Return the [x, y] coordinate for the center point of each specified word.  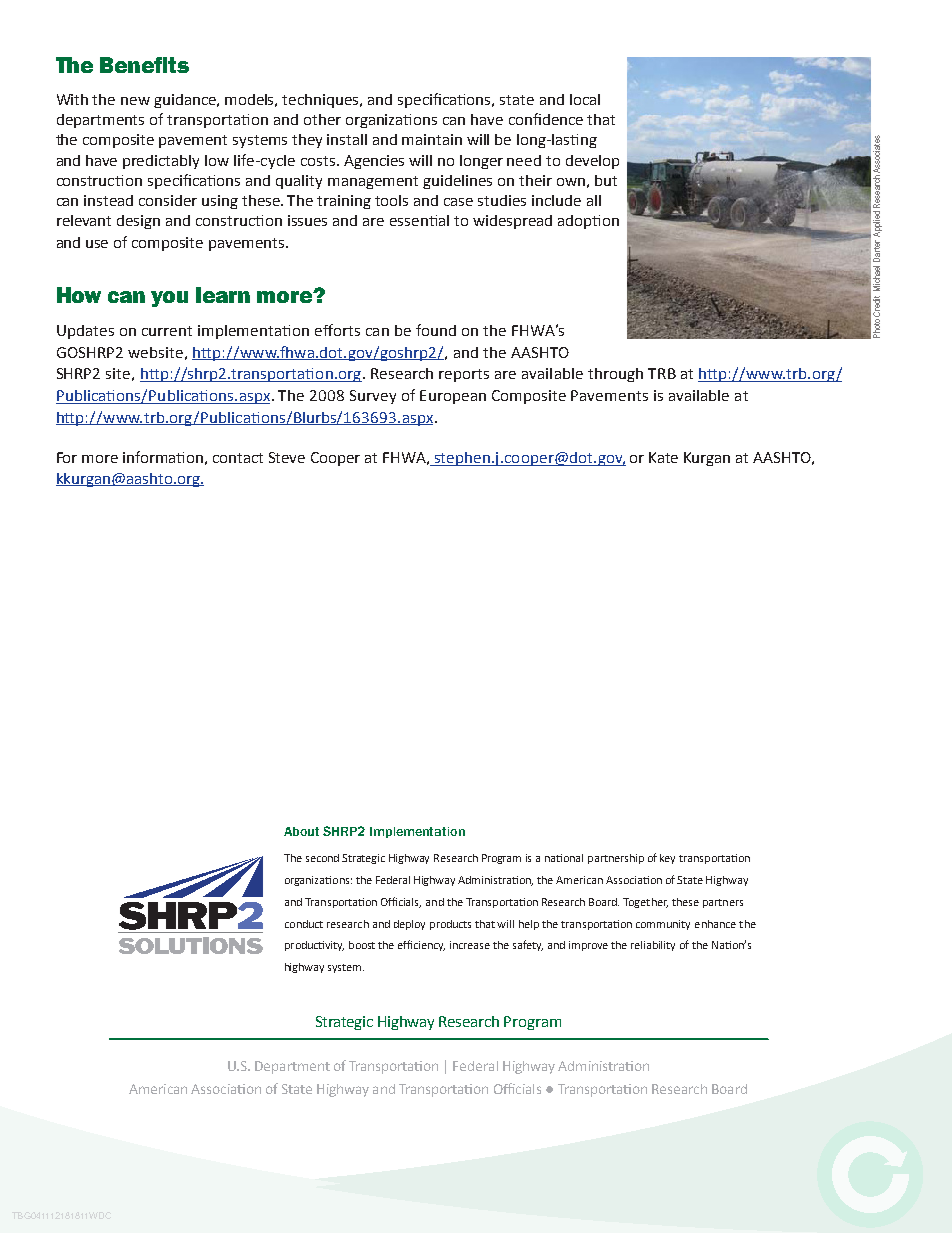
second [322, 858]
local [585, 99]
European [453, 397]
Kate [663, 457]
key [667, 859]
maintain [432, 139]
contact [238, 458]
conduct [304, 924]
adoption [588, 222]
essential [419, 220]
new [135, 101]
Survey [373, 397]
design [138, 222]
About [301, 831]
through [615, 375]
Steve [287, 457]
